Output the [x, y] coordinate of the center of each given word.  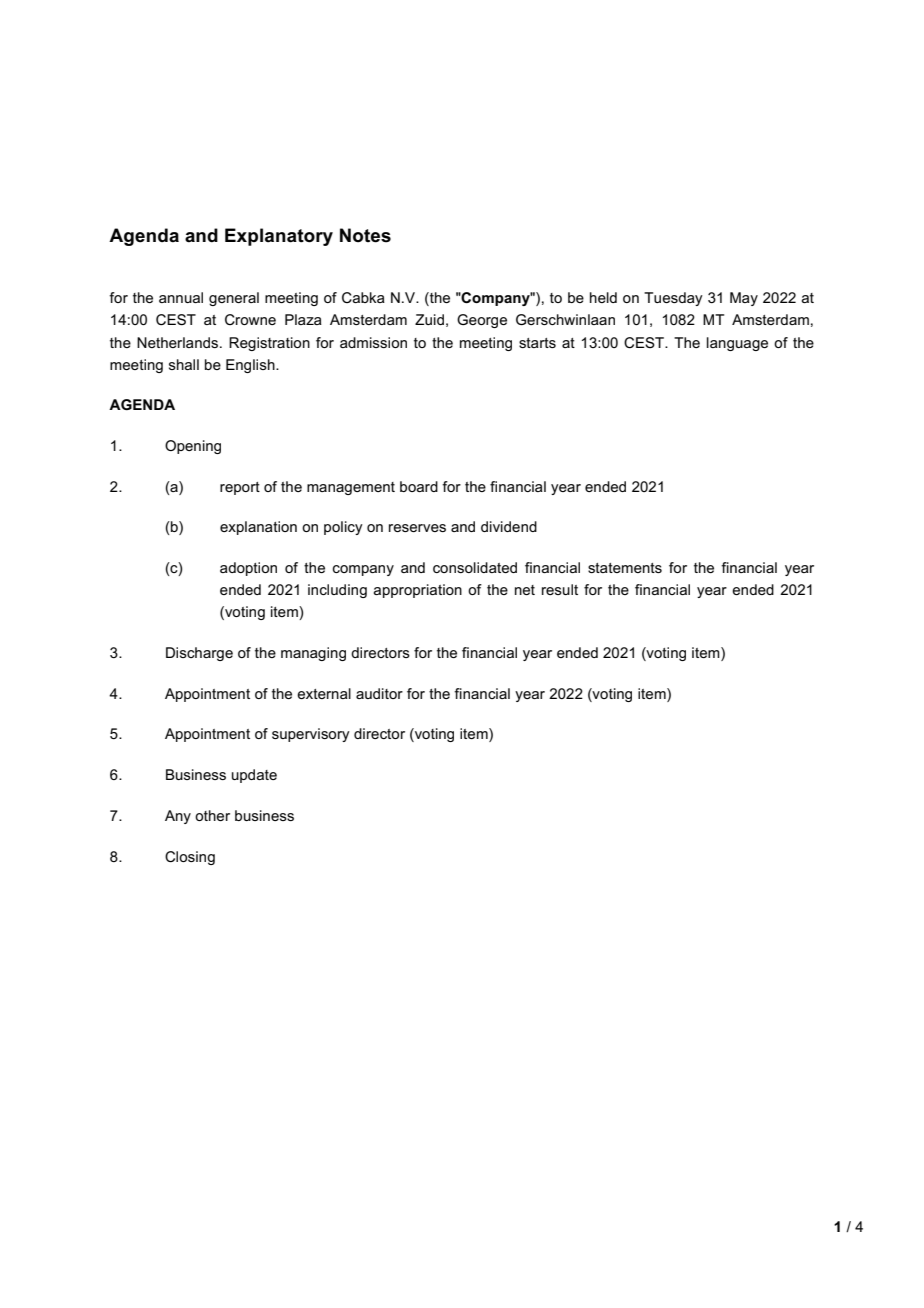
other [212, 815]
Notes [365, 235]
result [560, 589]
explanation [258, 528]
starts [537, 343]
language [737, 344]
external [324, 693]
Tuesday [673, 299]
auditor [379, 693]
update [254, 776]
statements [625, 568]
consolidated [475, 567]
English [251, 366]
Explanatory [279, 237]
